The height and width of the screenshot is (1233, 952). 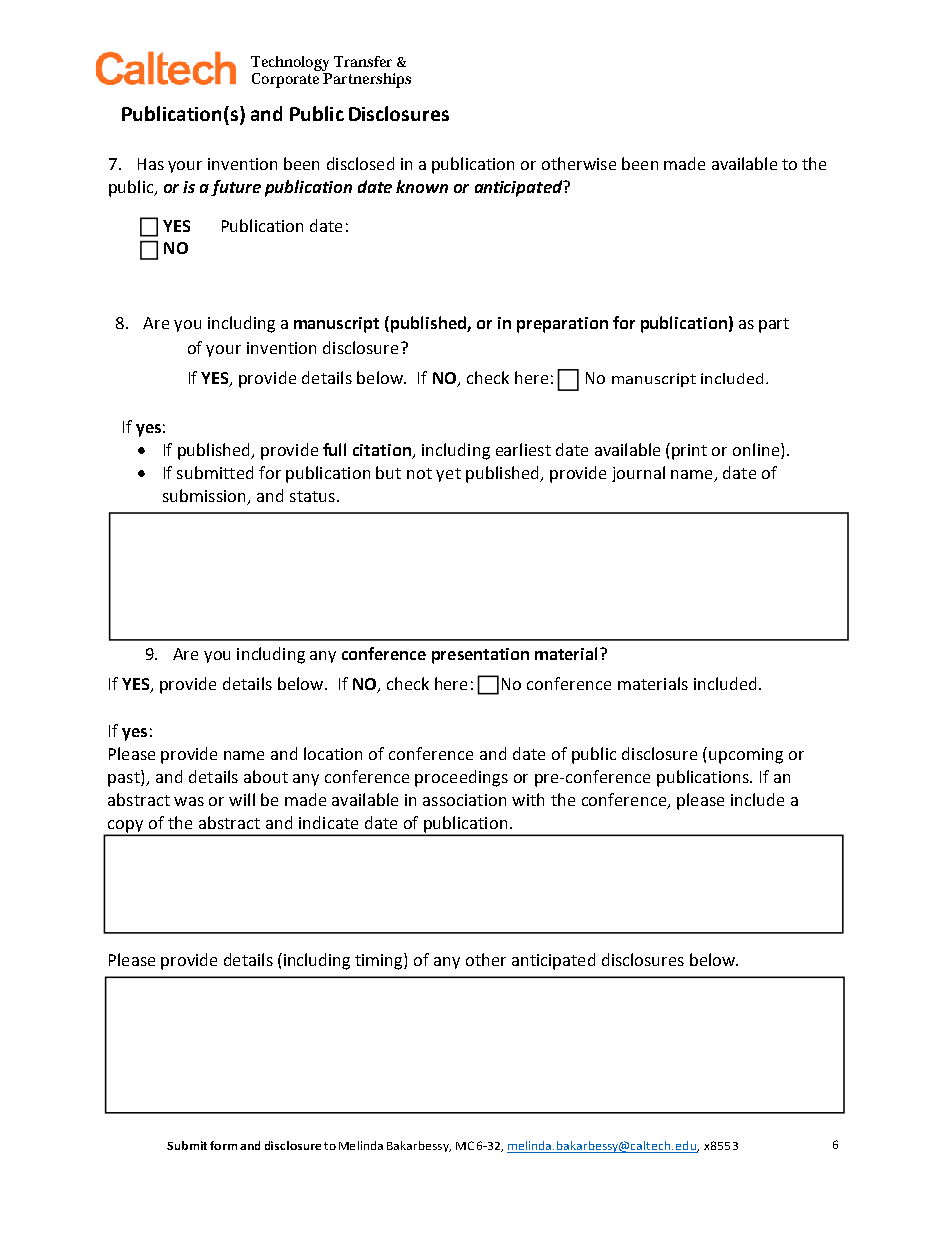 I want to click on submitted, so click(x=215, y=472).
